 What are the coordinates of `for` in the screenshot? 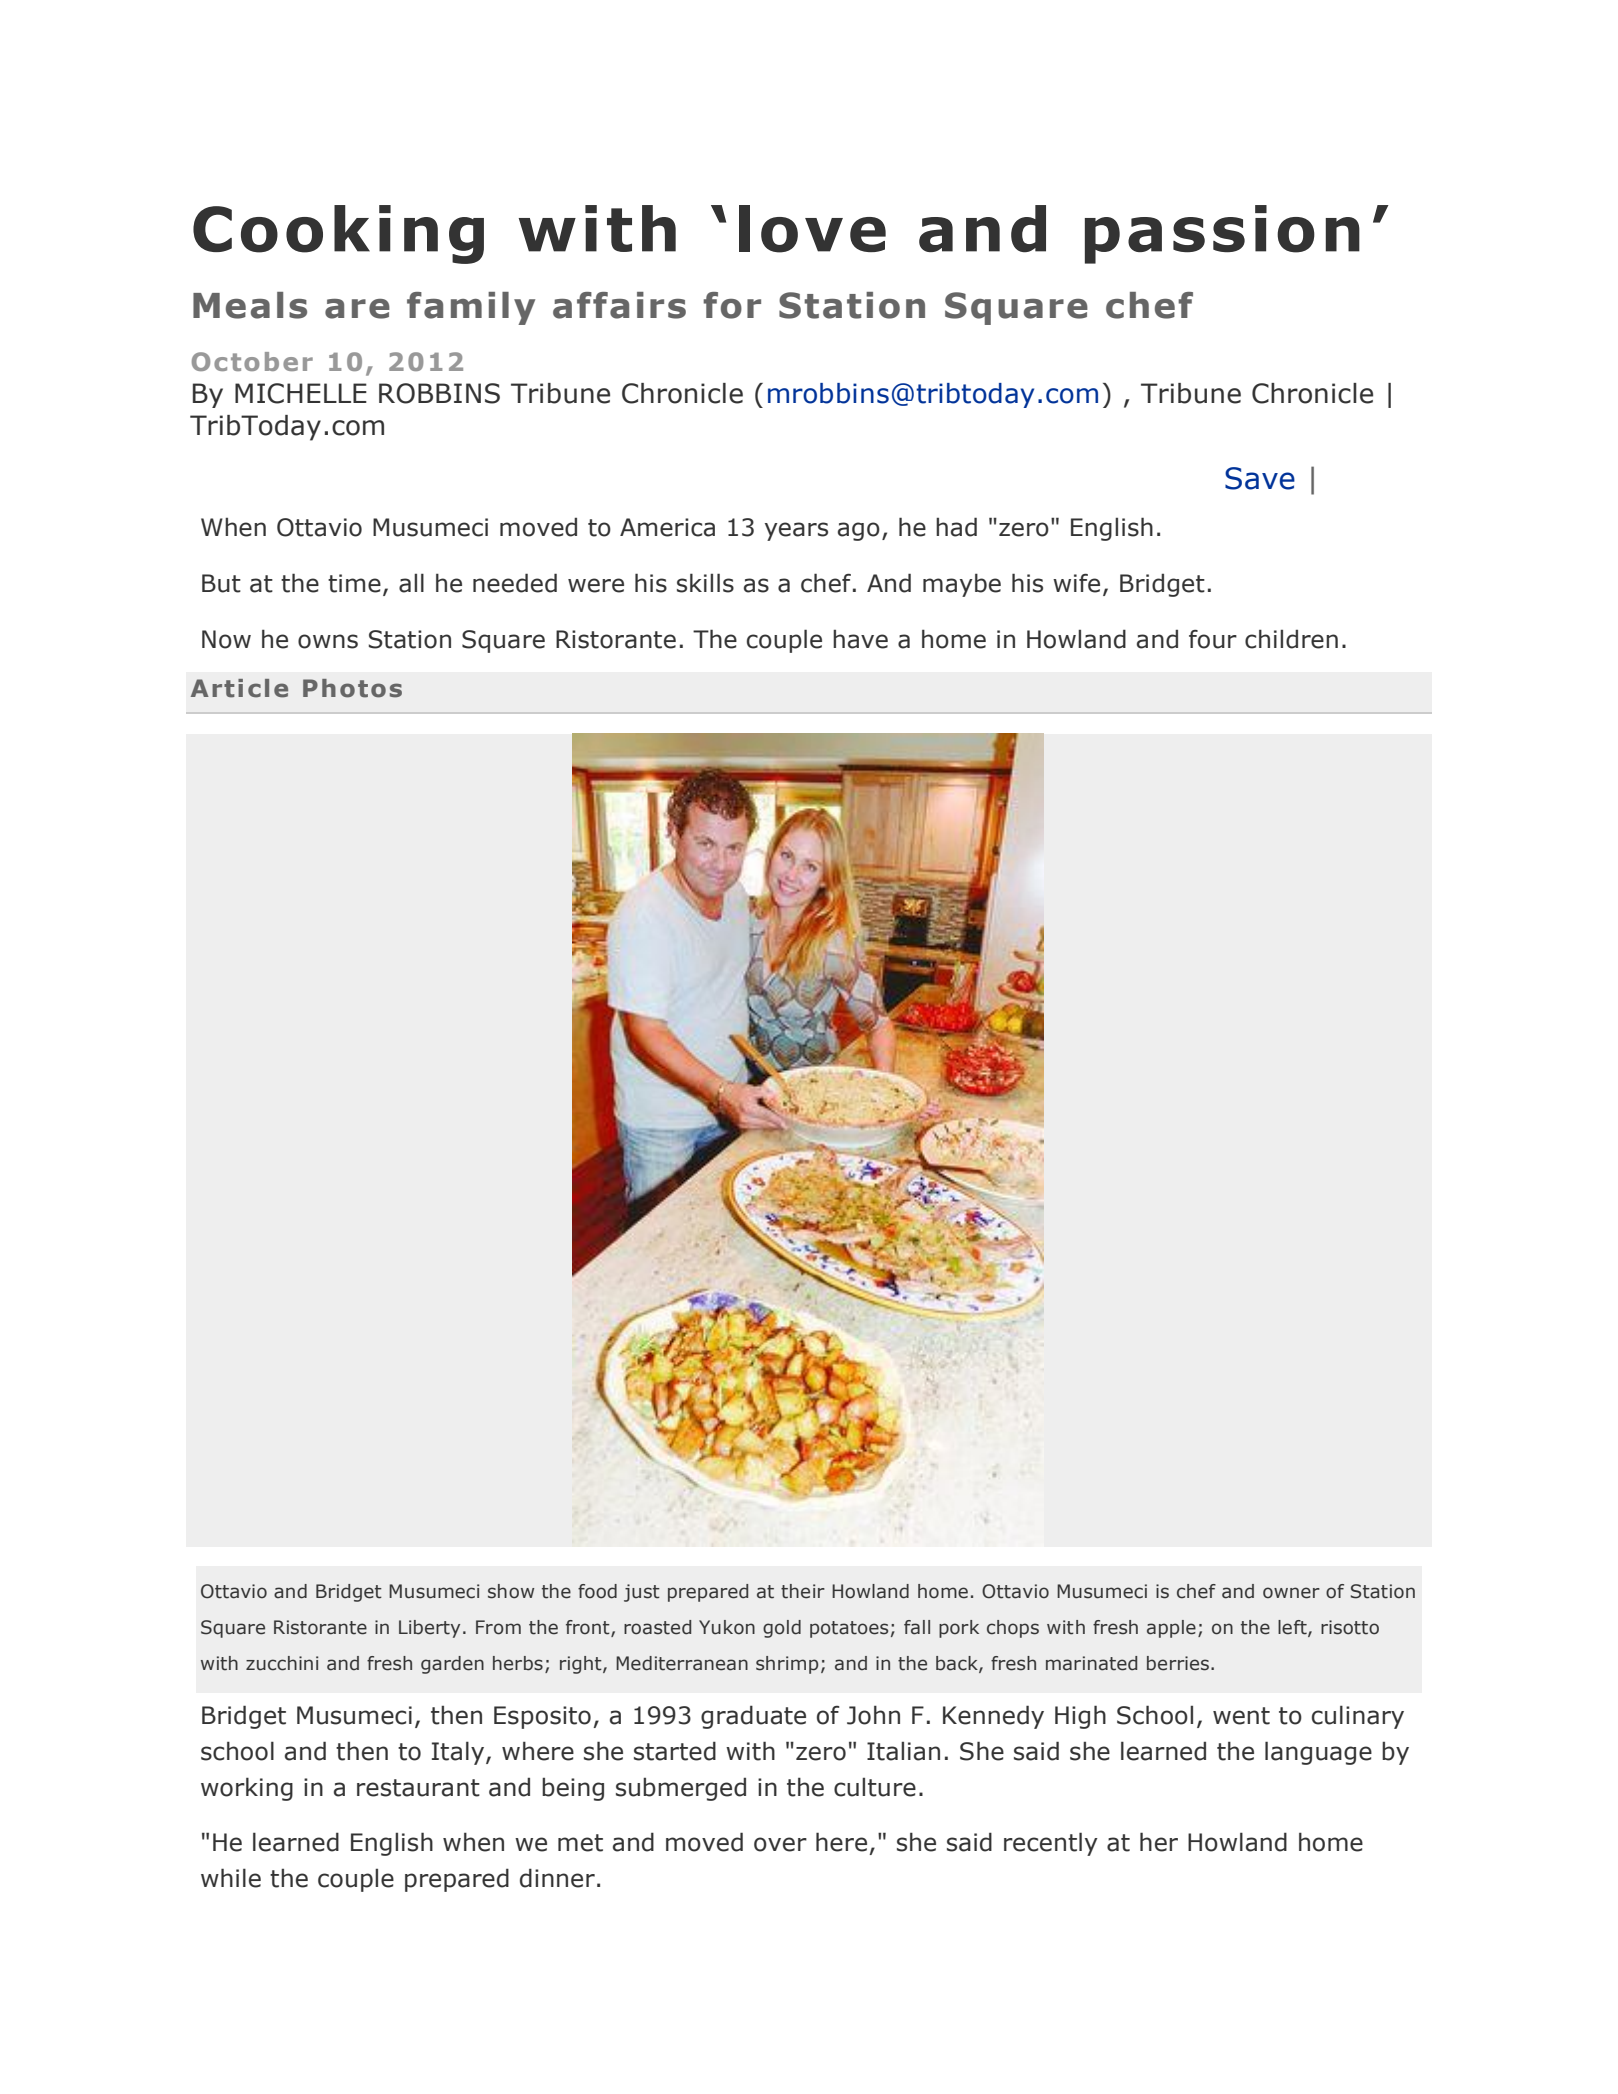 It's located at (732, 305).
